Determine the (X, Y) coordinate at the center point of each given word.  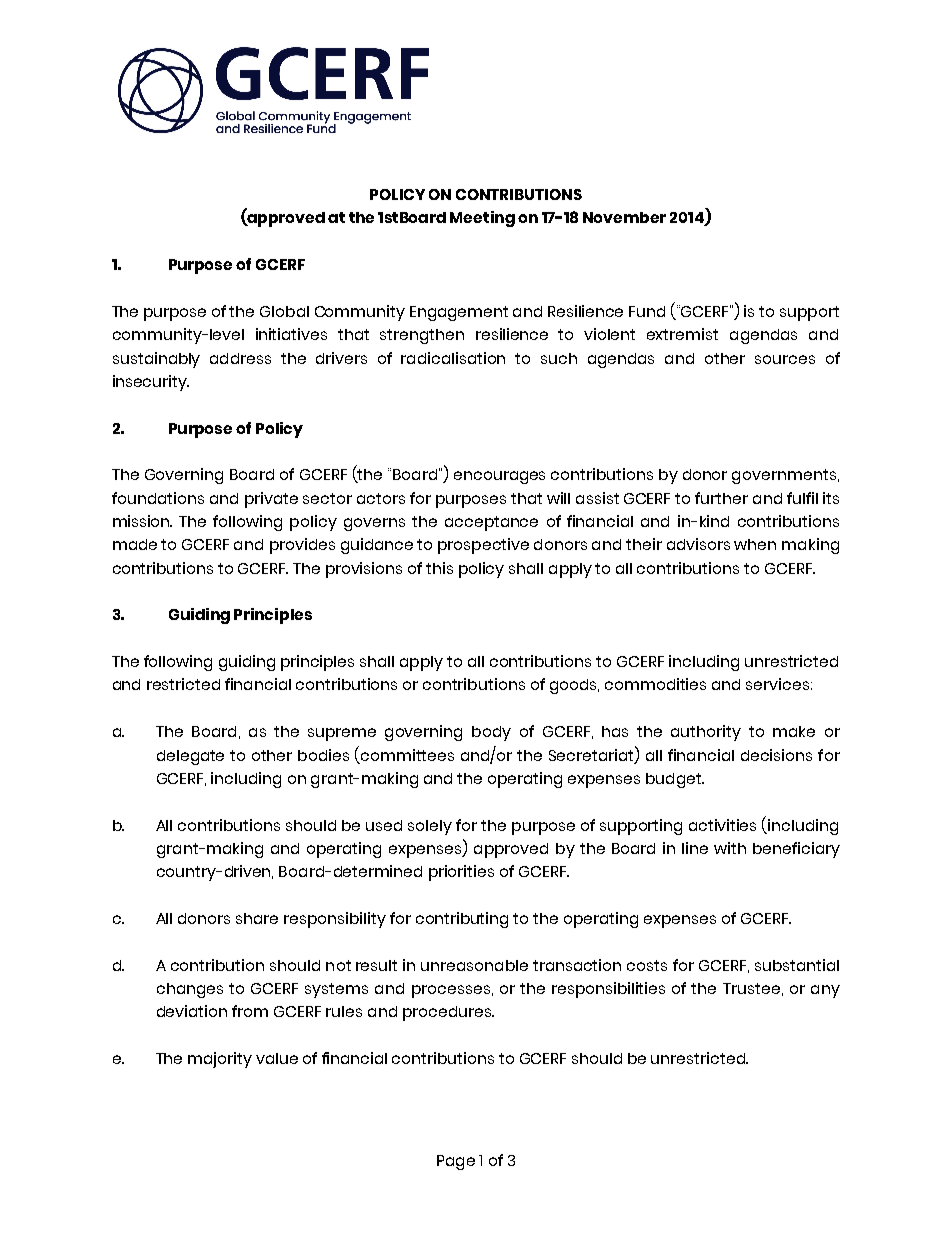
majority (220, 1060)
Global (284, 311)
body (491, 733)
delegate (190, 757)
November (624, 217)
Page (456, 1162)
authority (706, 733)
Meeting (482, 219)
